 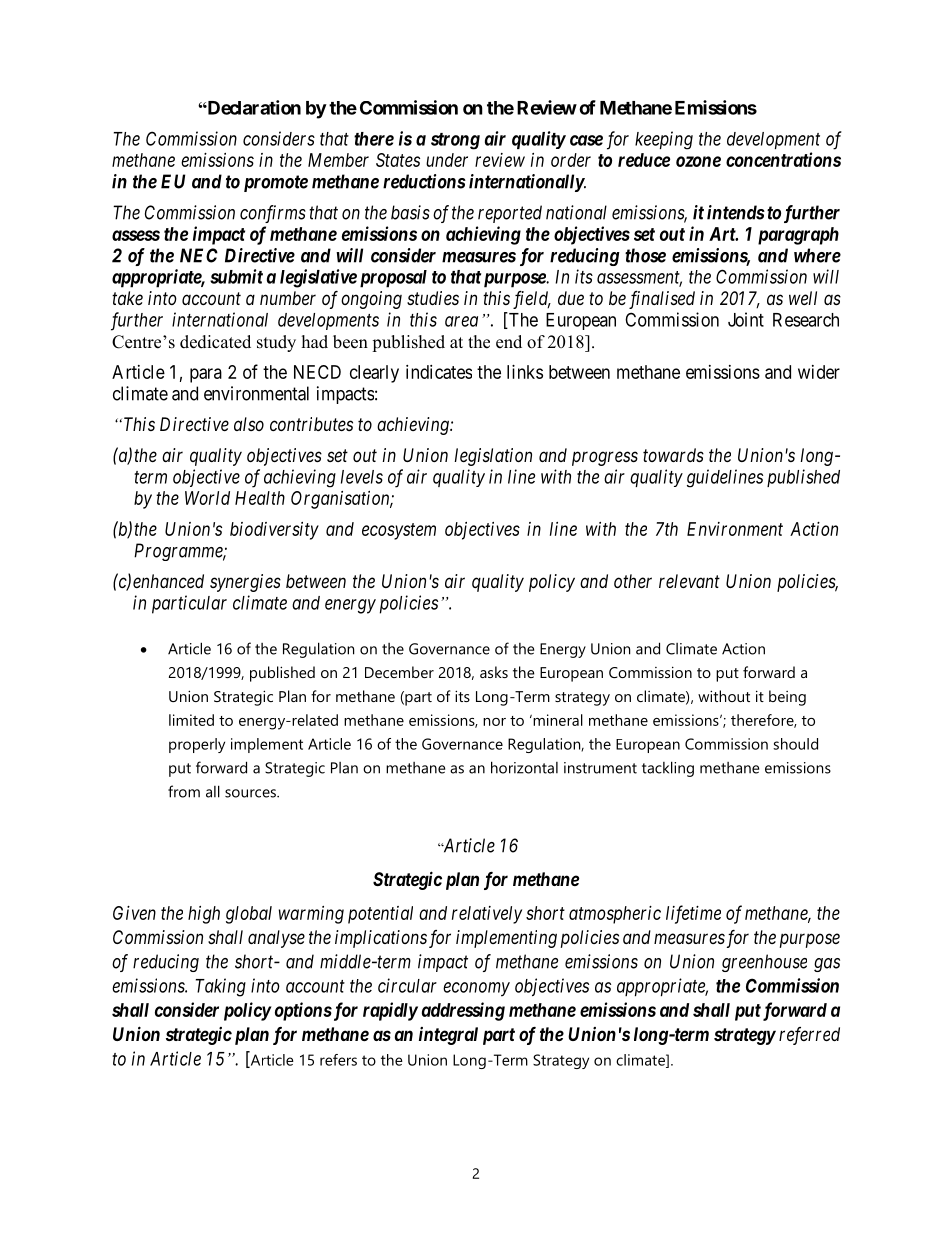 I want to click on Taking, so click(x=221, y=987).
